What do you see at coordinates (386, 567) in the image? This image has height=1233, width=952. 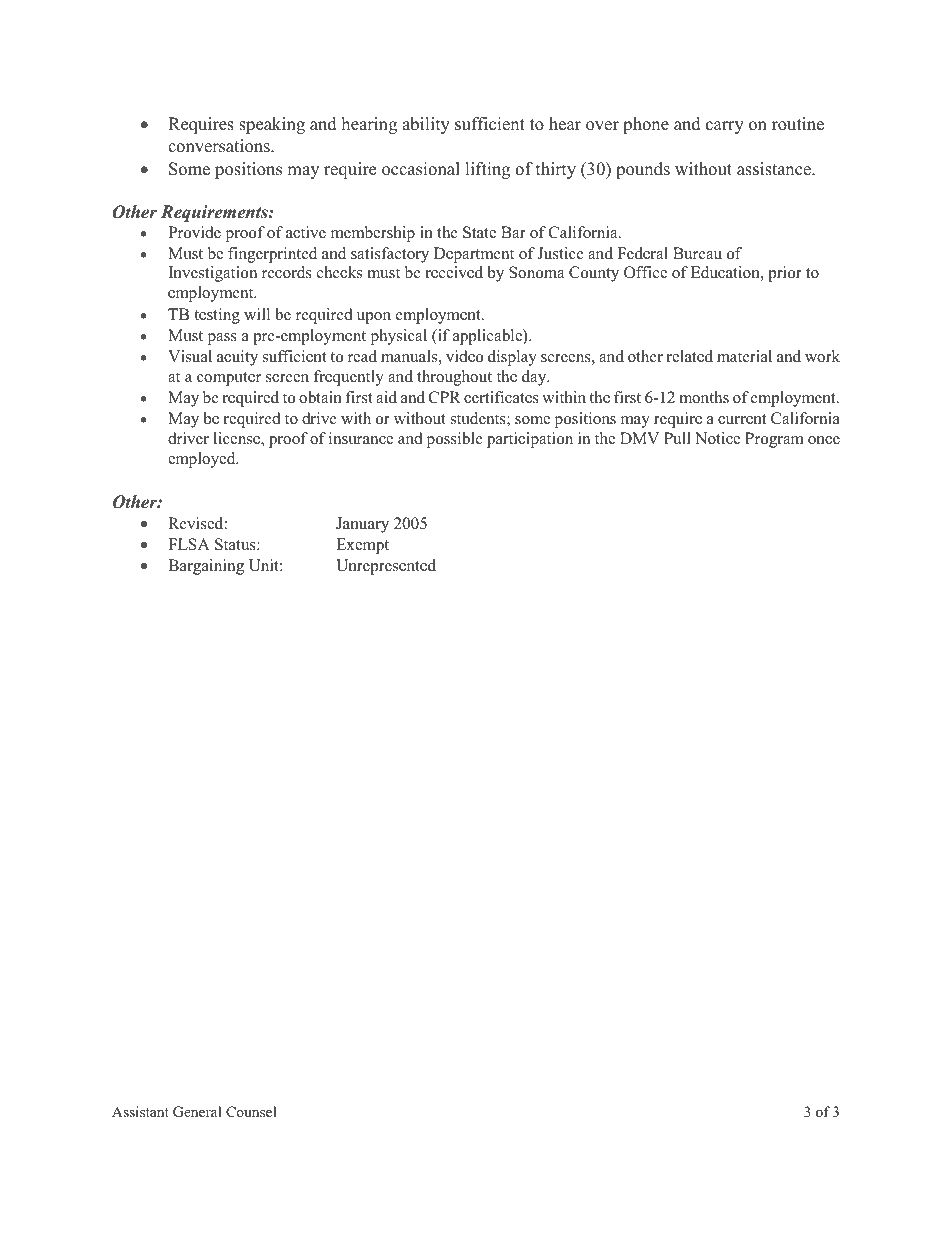 I see `Unrepresented` at bounding box center [386, 567].
